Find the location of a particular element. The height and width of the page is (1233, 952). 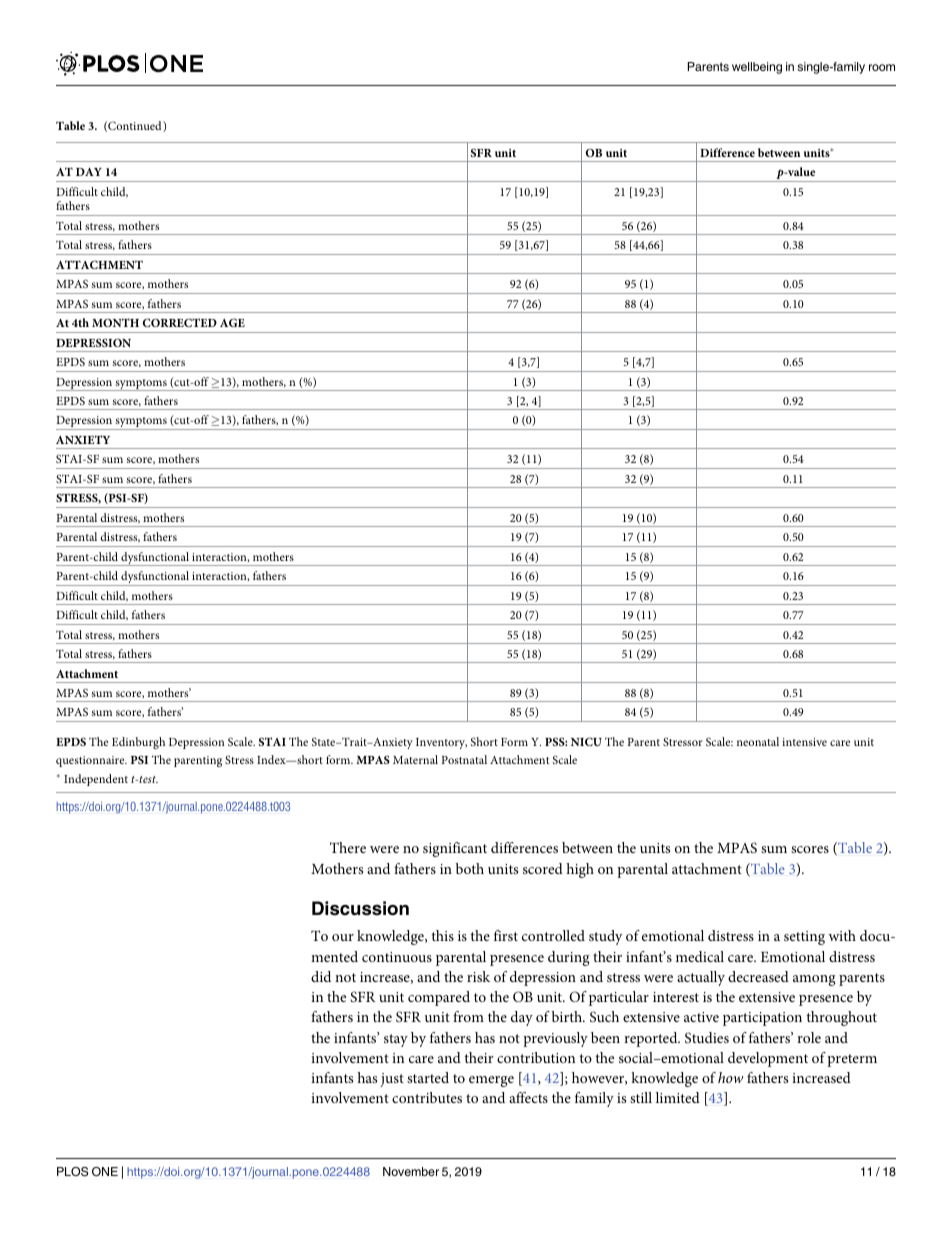

Edinburgh is located at coordinates (138, 743).
